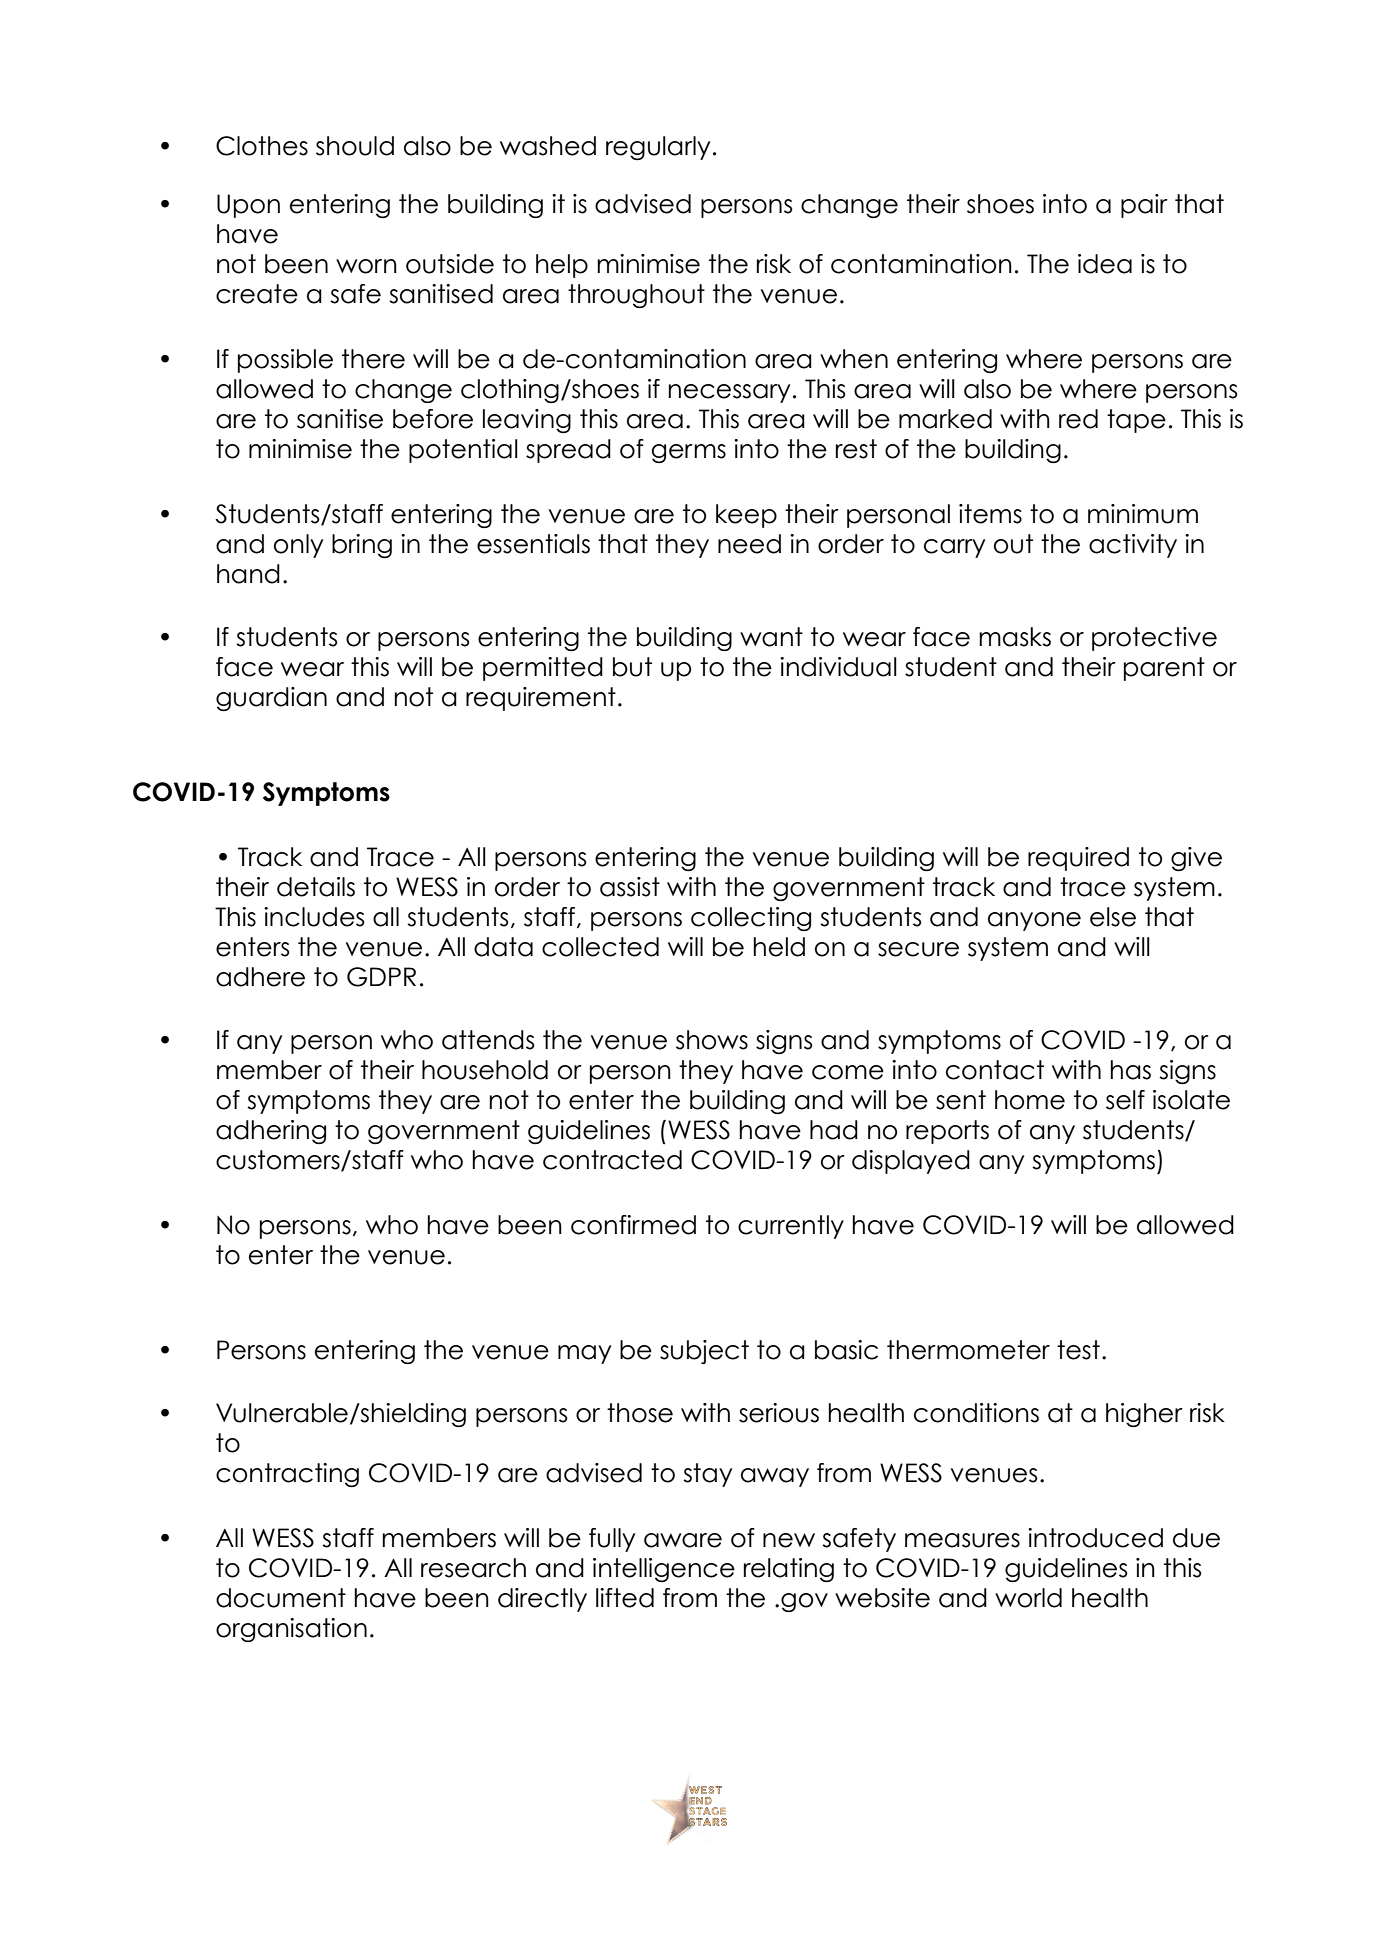 The width and height of the image is (1379, 1950). Describe the element at coordinates (362, 546) in the image. I see `bring` at that location.
